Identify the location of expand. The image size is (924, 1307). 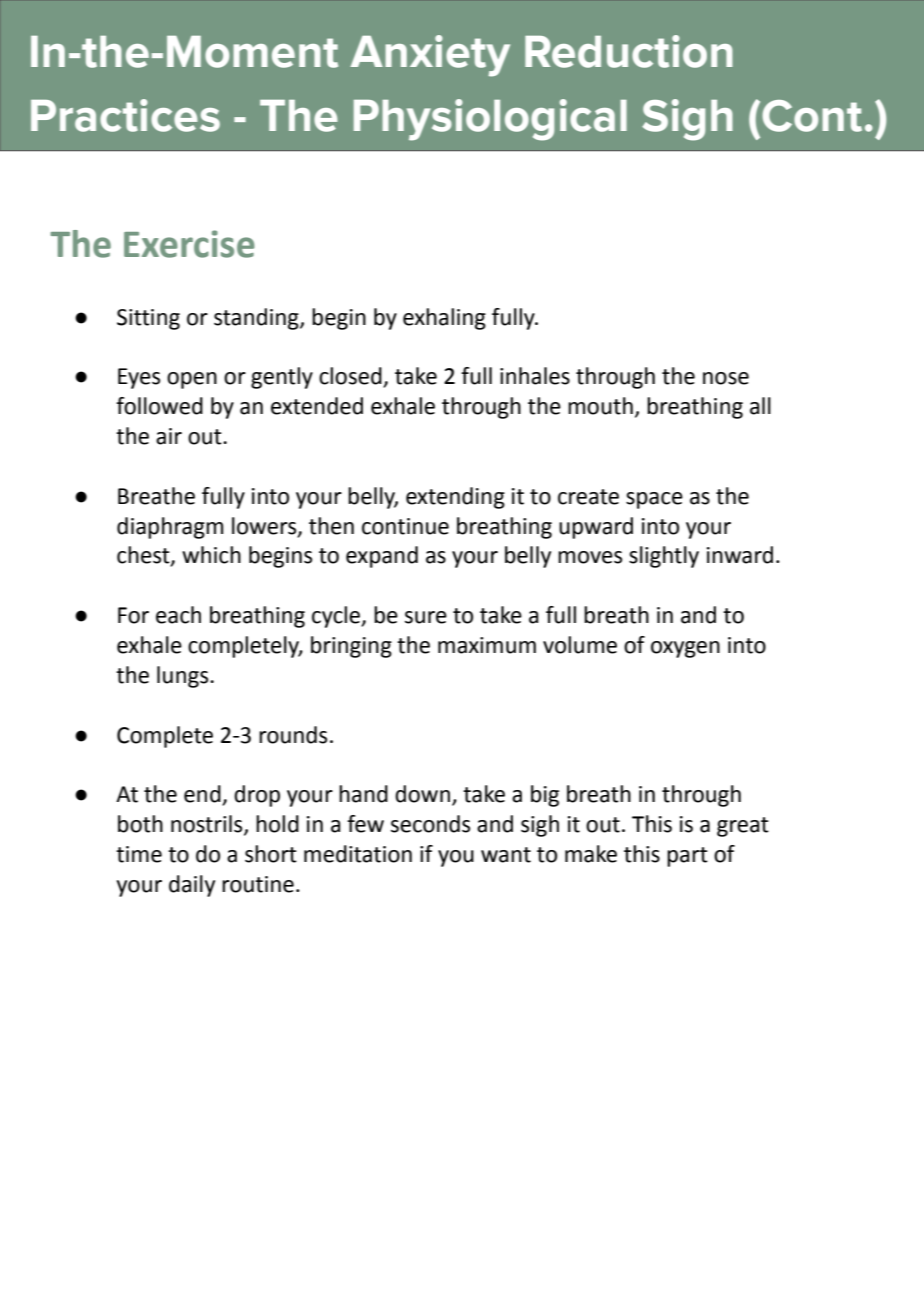
(382, 557).
